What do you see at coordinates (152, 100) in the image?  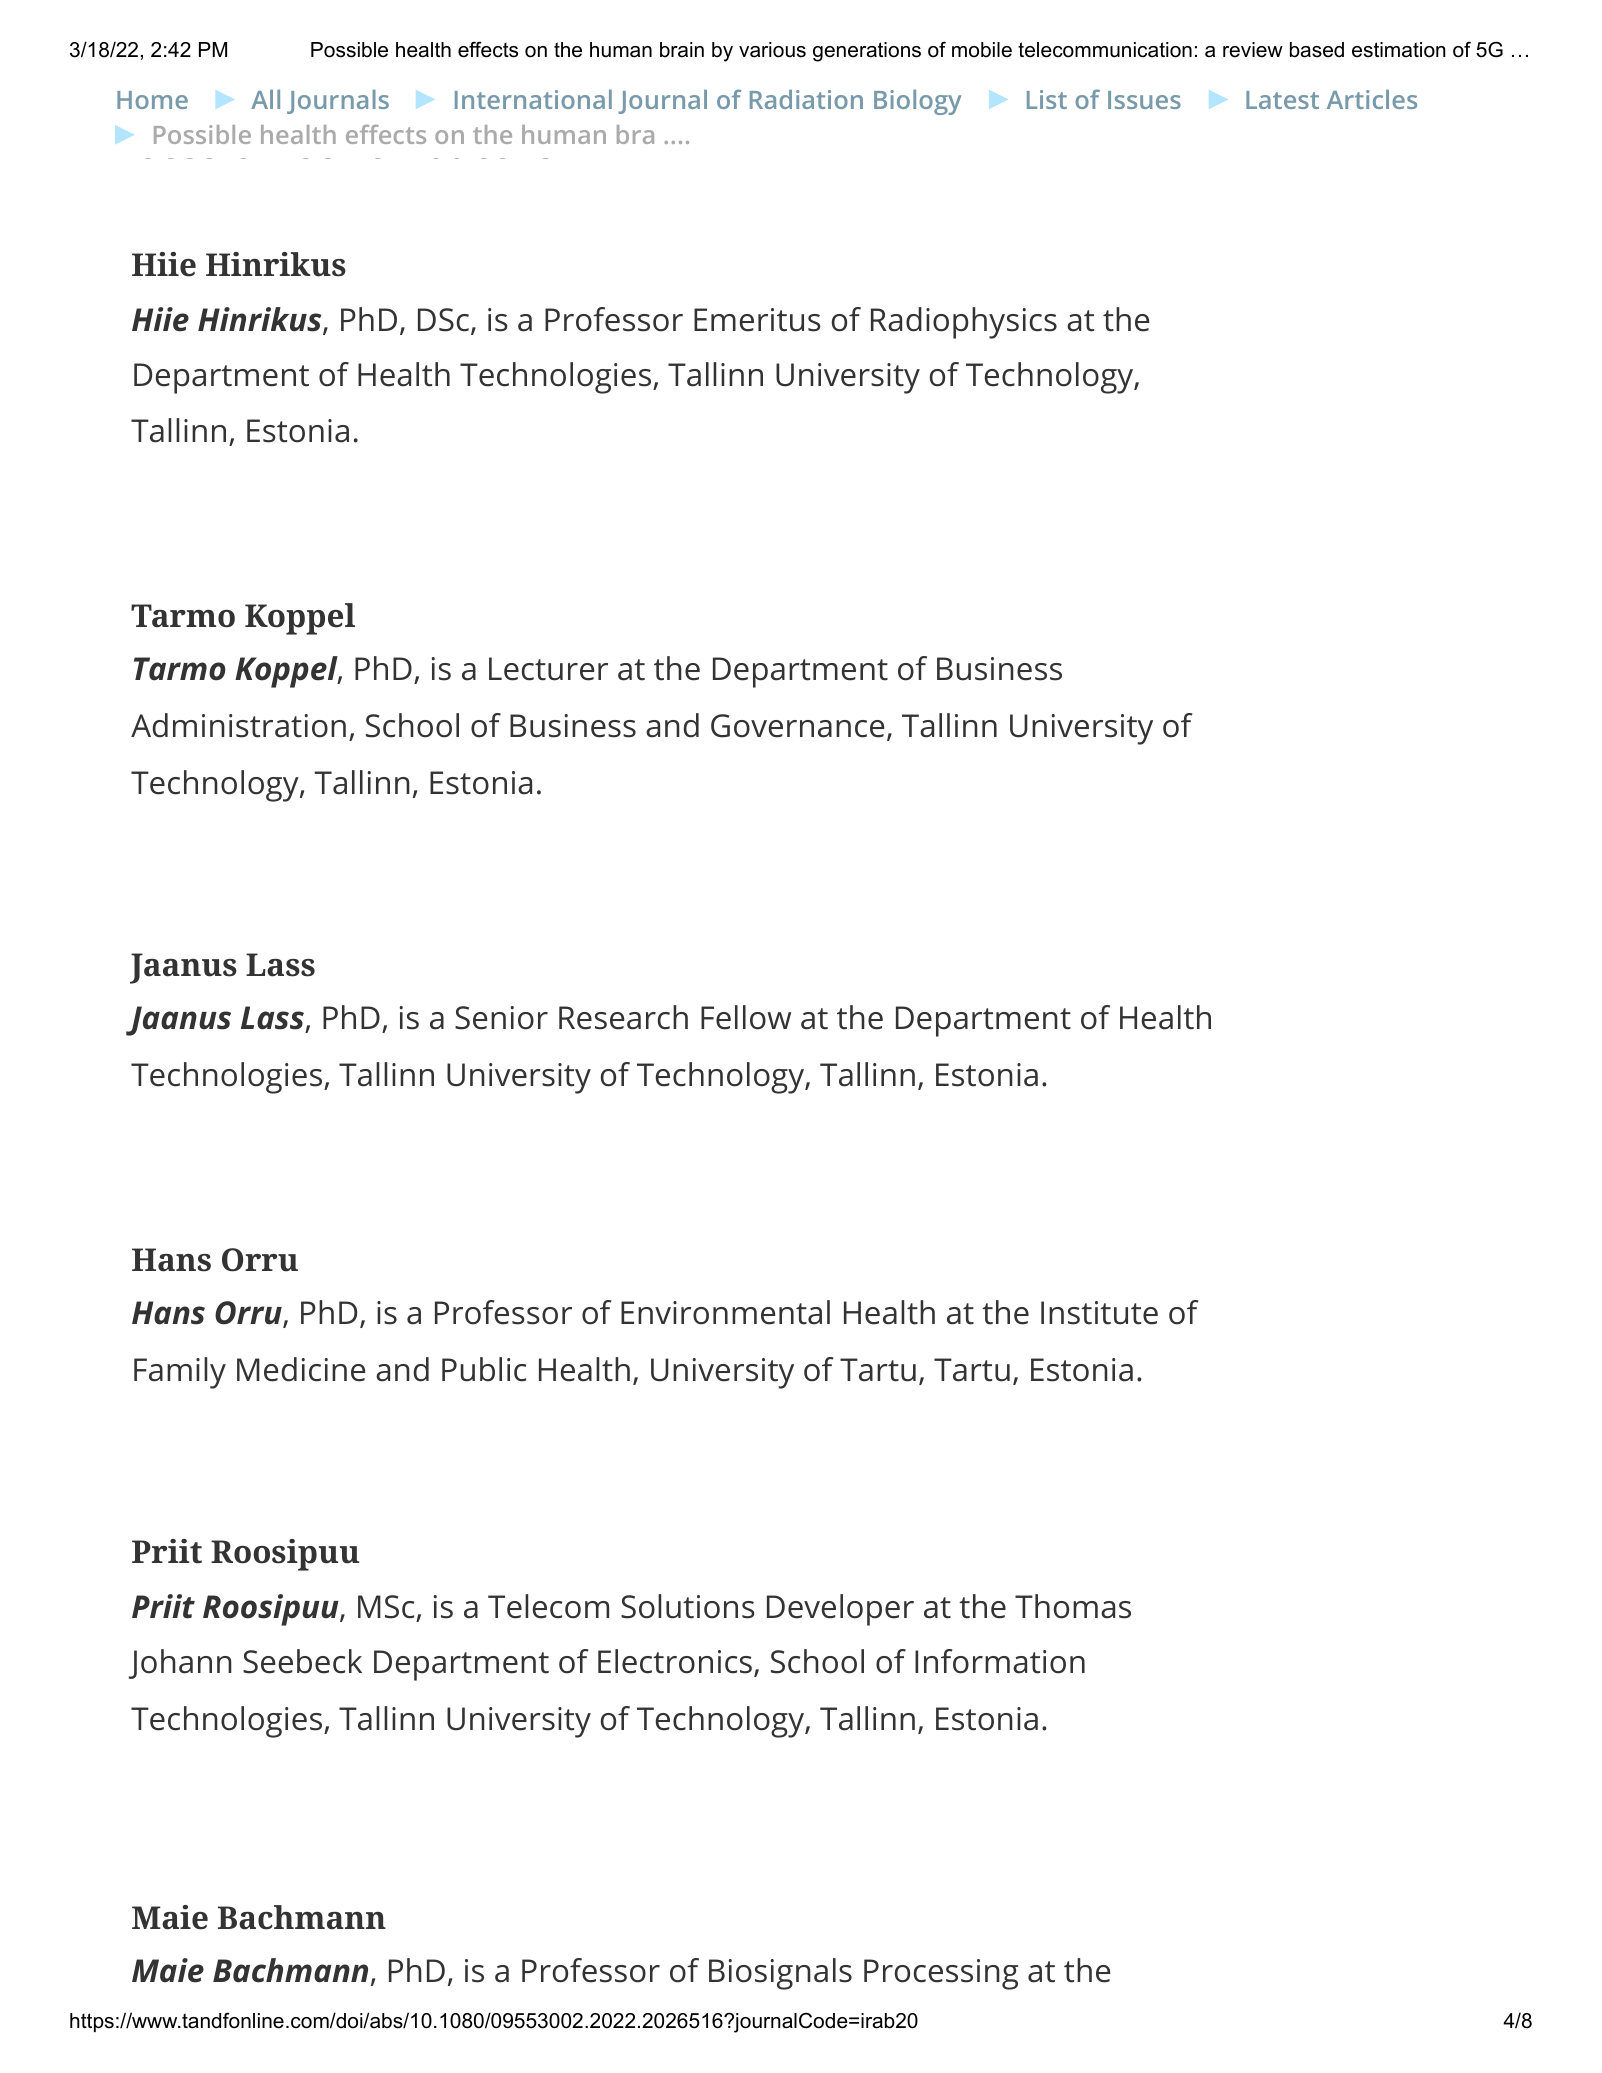 I see `Home` at bounding box center [152, 100].
